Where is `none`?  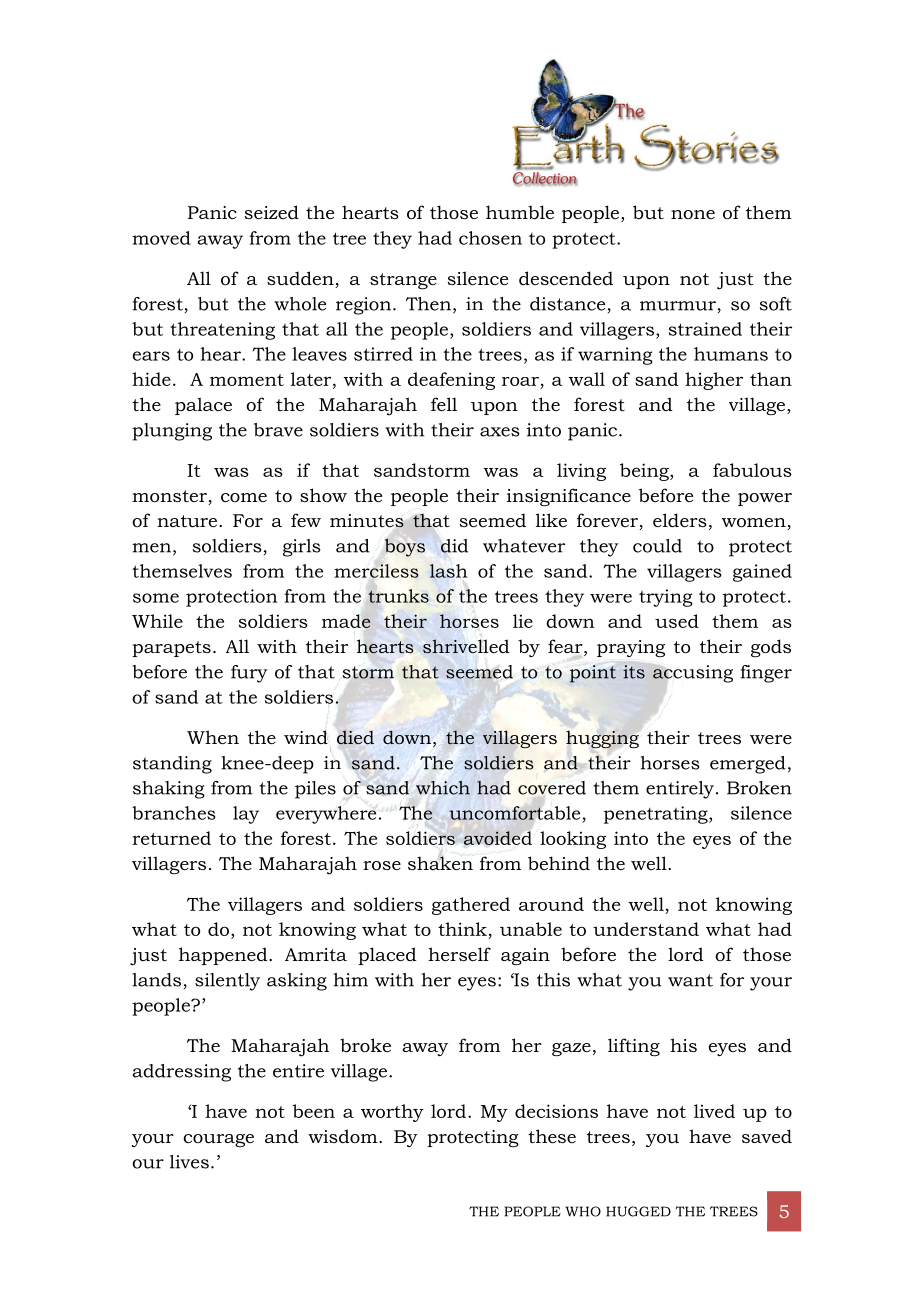 none is located at coordinates (693, 214).
